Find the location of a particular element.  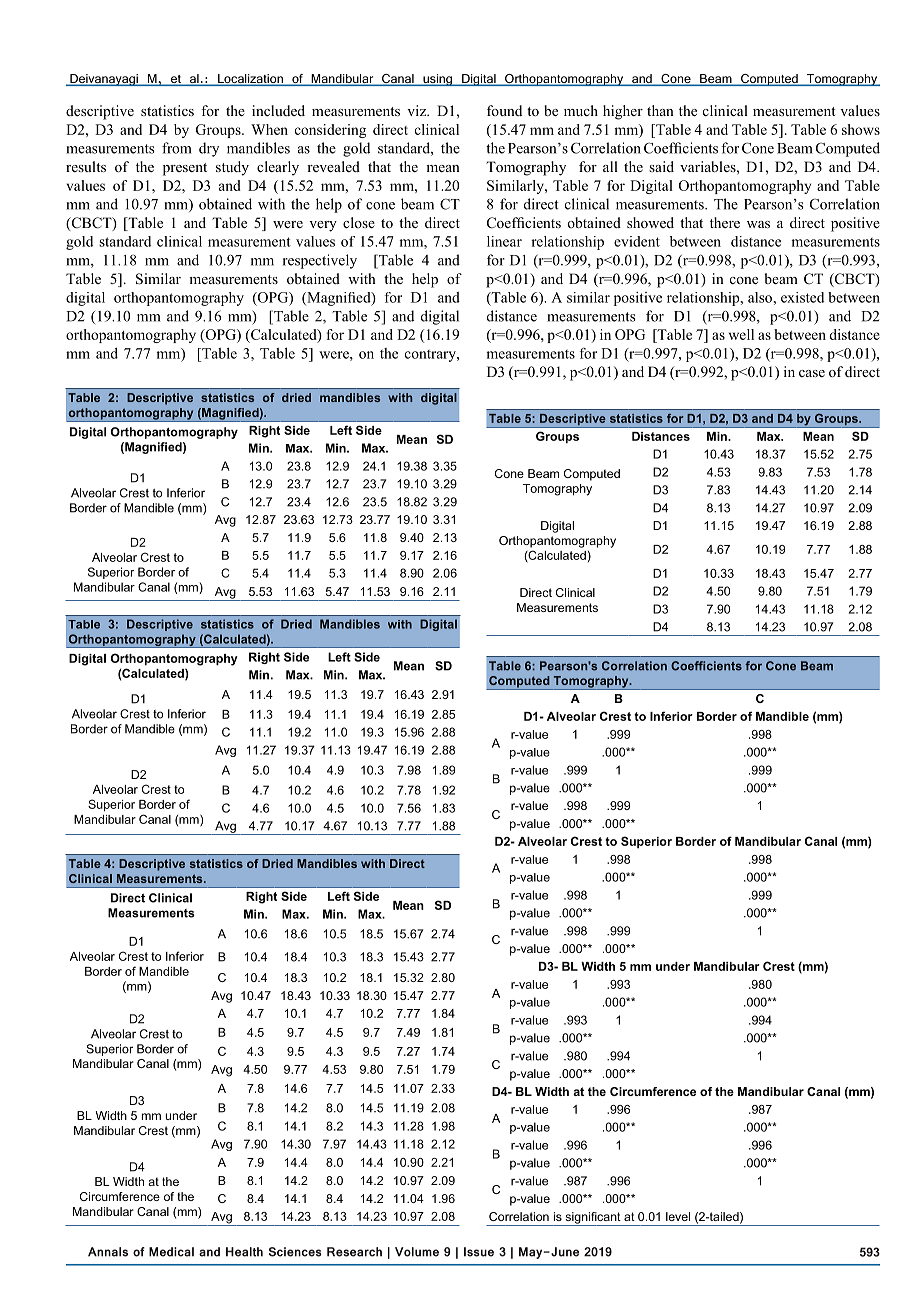

level is located at coordinates (678, 1216).
